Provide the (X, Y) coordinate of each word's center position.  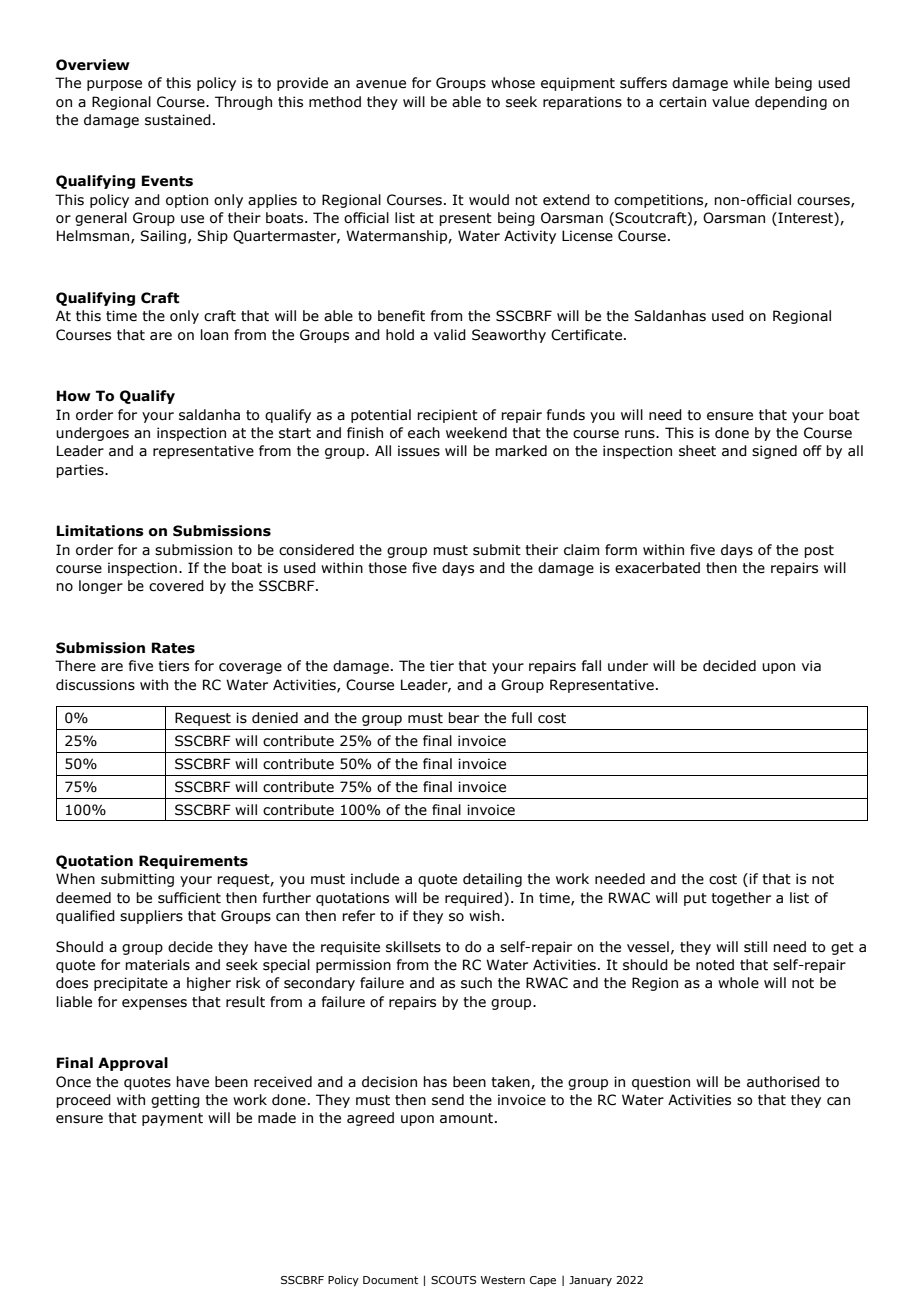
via (811, 666)
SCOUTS (453, 1280)
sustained (178, 120)
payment (172, 1119)
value (730, 102)
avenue (381, 84)
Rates (173, 648)
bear (463, 718)
